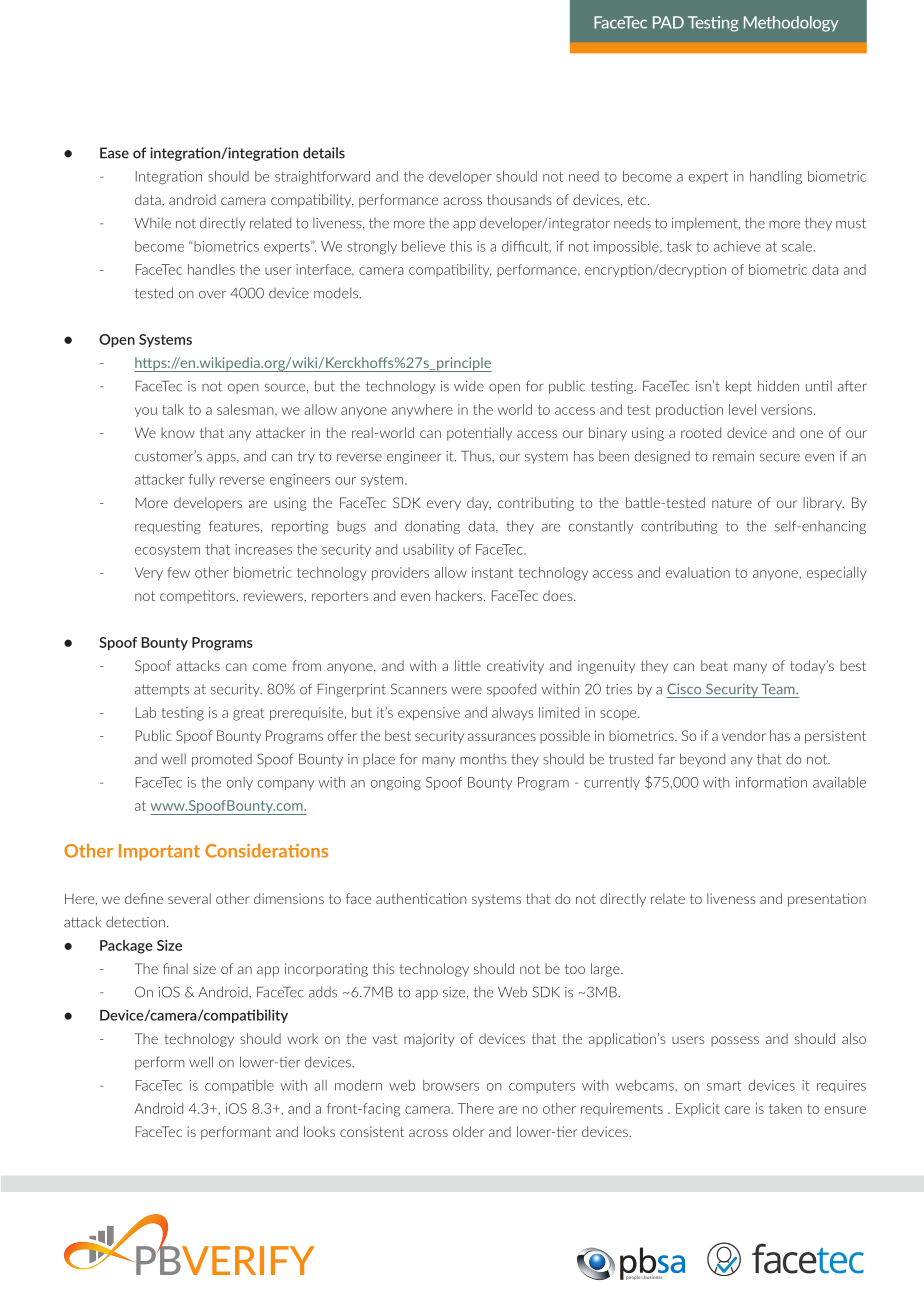 This image has width=924, height=1308. Describe the element at coordinates (421, 898) in the image. I see `authentication` at that location.
